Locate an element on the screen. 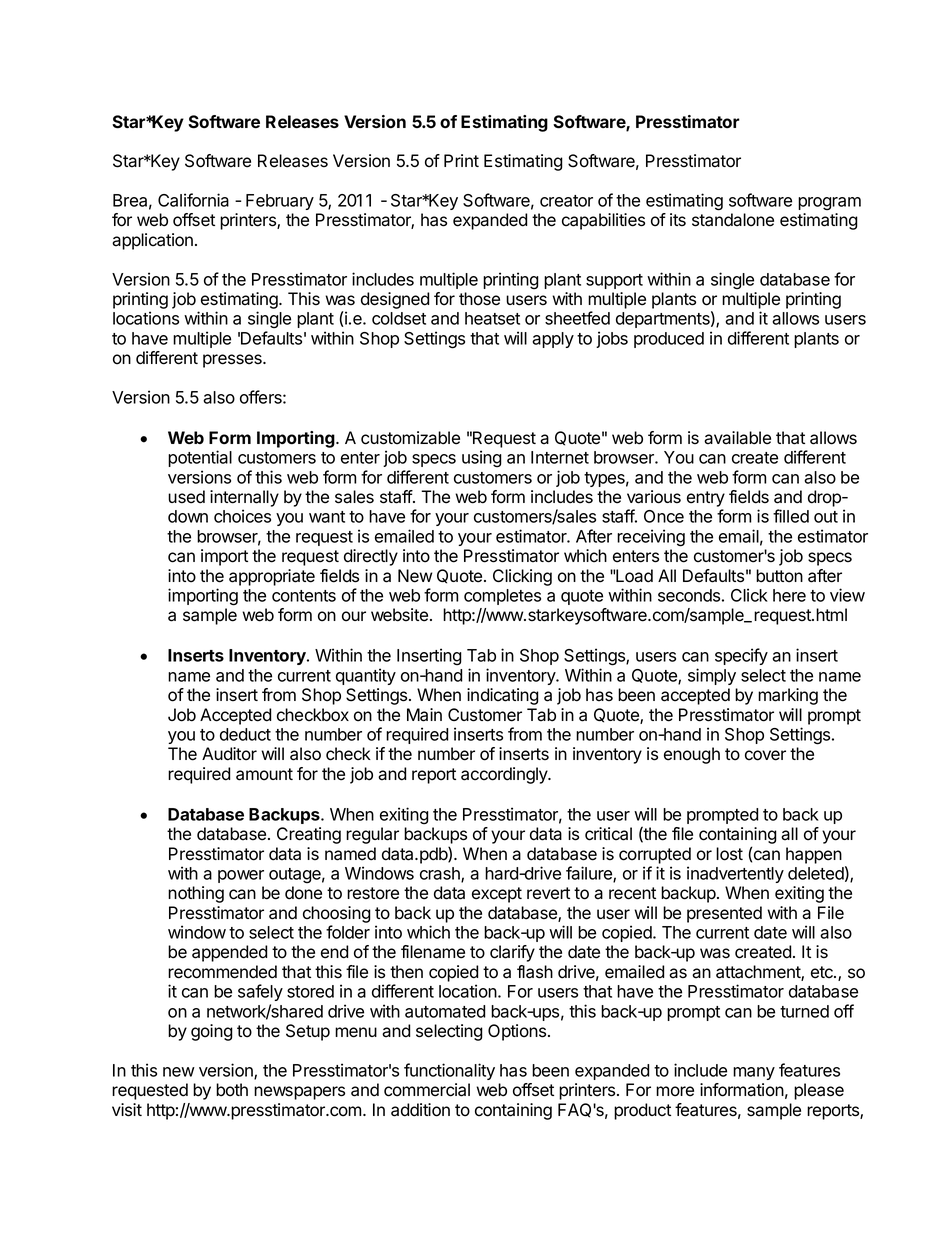 The width and height of the screenshot is (952, 1233). using is located at coordinates (482, 458).
